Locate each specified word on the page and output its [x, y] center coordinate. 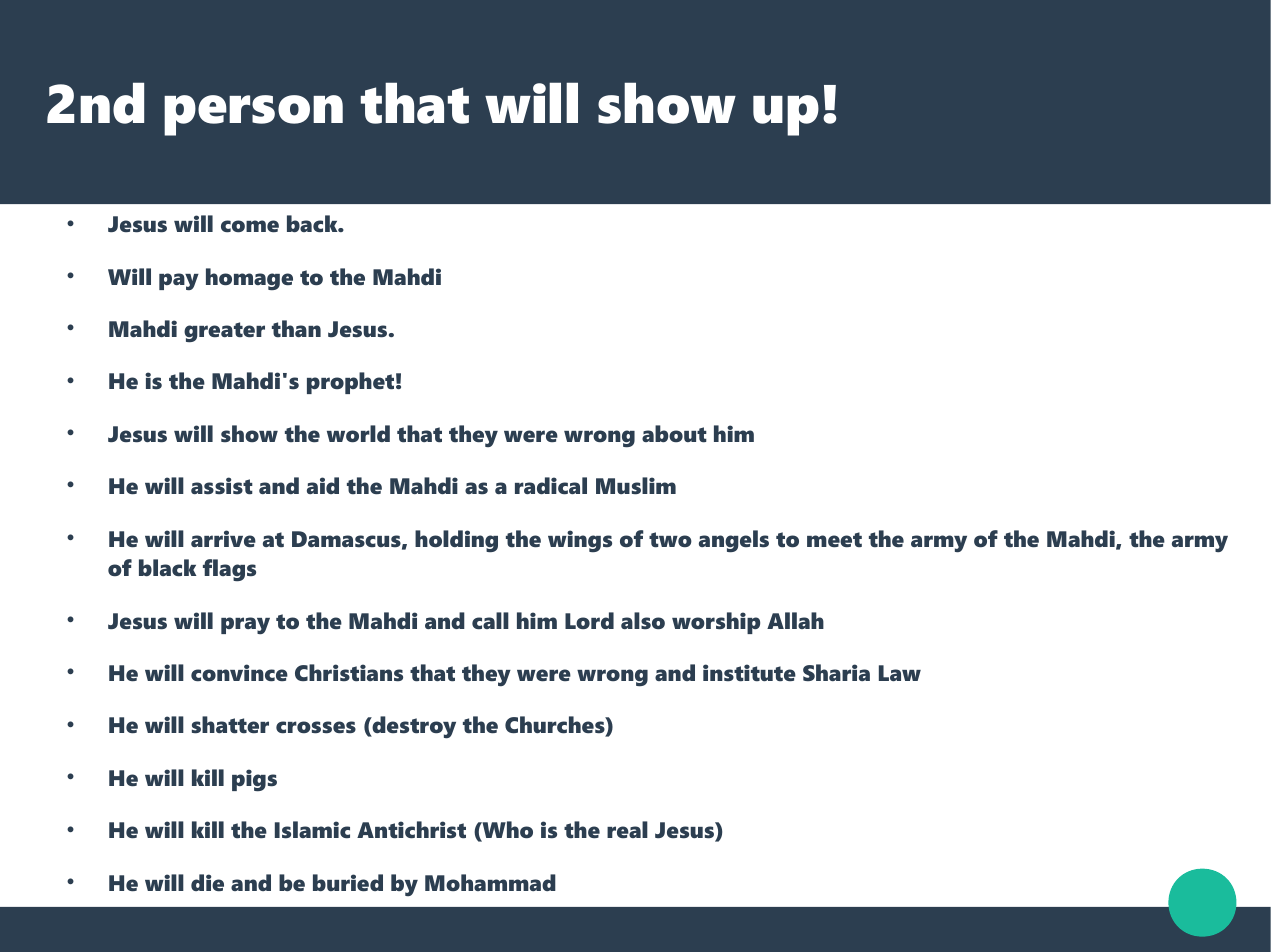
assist [222, 486]
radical [551, 486]
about [674, 434]
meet [834, 540]
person [253, 115]
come [250, 226]
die [207, 882]
